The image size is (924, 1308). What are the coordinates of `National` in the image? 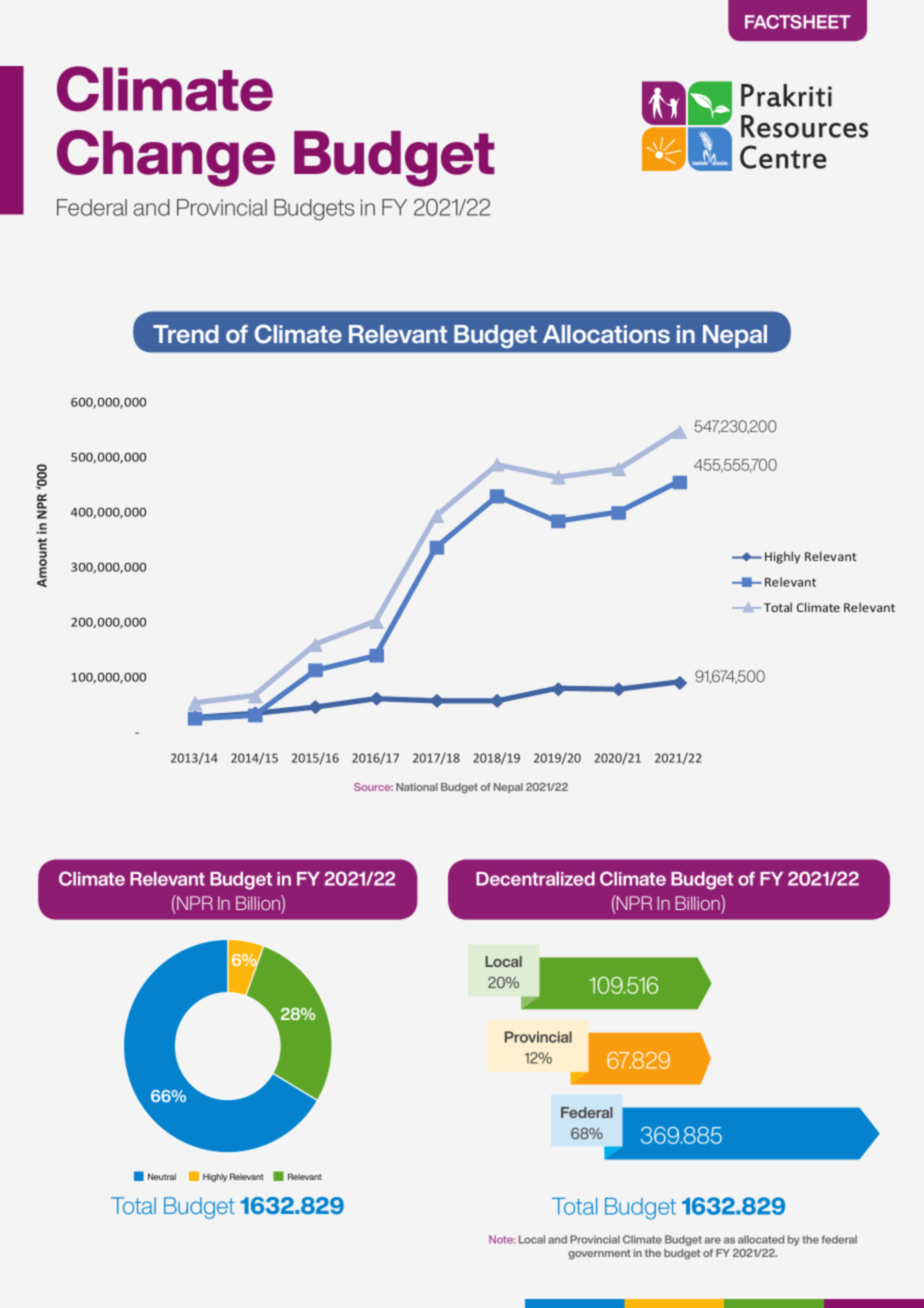 It's located at (417, 787).
